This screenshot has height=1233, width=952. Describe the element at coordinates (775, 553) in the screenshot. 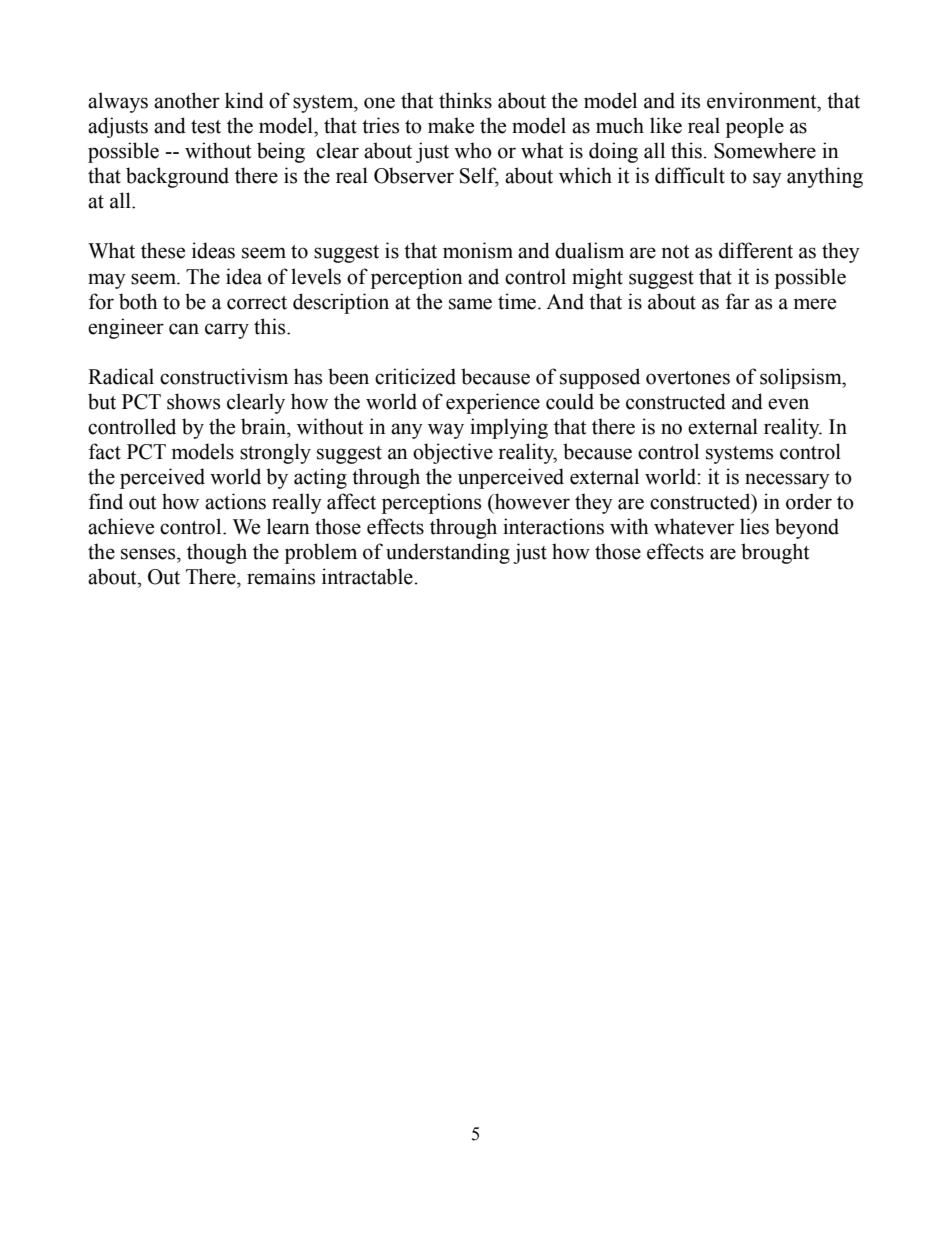

I see `brought` at that location.
